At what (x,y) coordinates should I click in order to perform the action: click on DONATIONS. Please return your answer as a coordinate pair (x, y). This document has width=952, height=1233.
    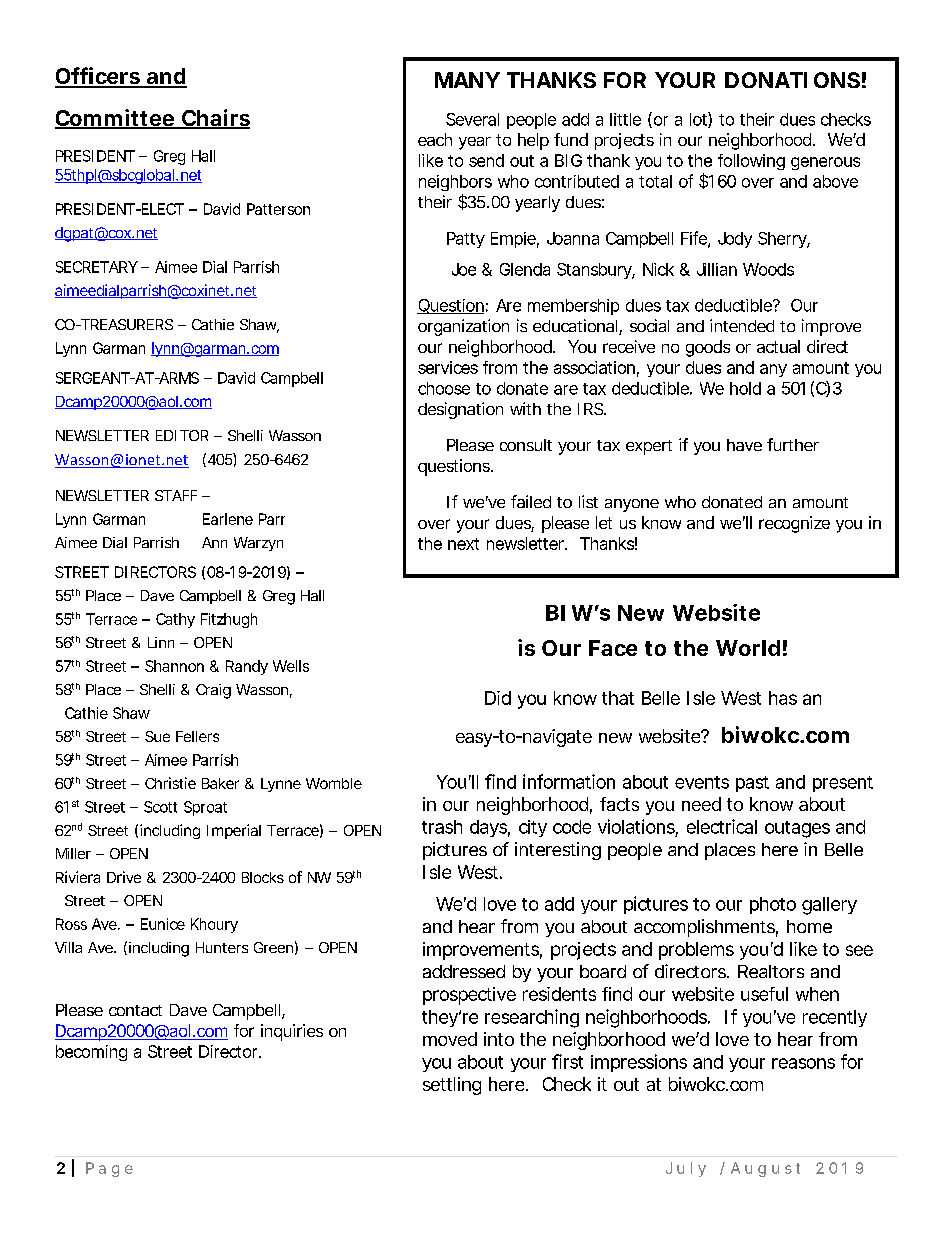
    Looking at the image, I should click on (792, 80).
